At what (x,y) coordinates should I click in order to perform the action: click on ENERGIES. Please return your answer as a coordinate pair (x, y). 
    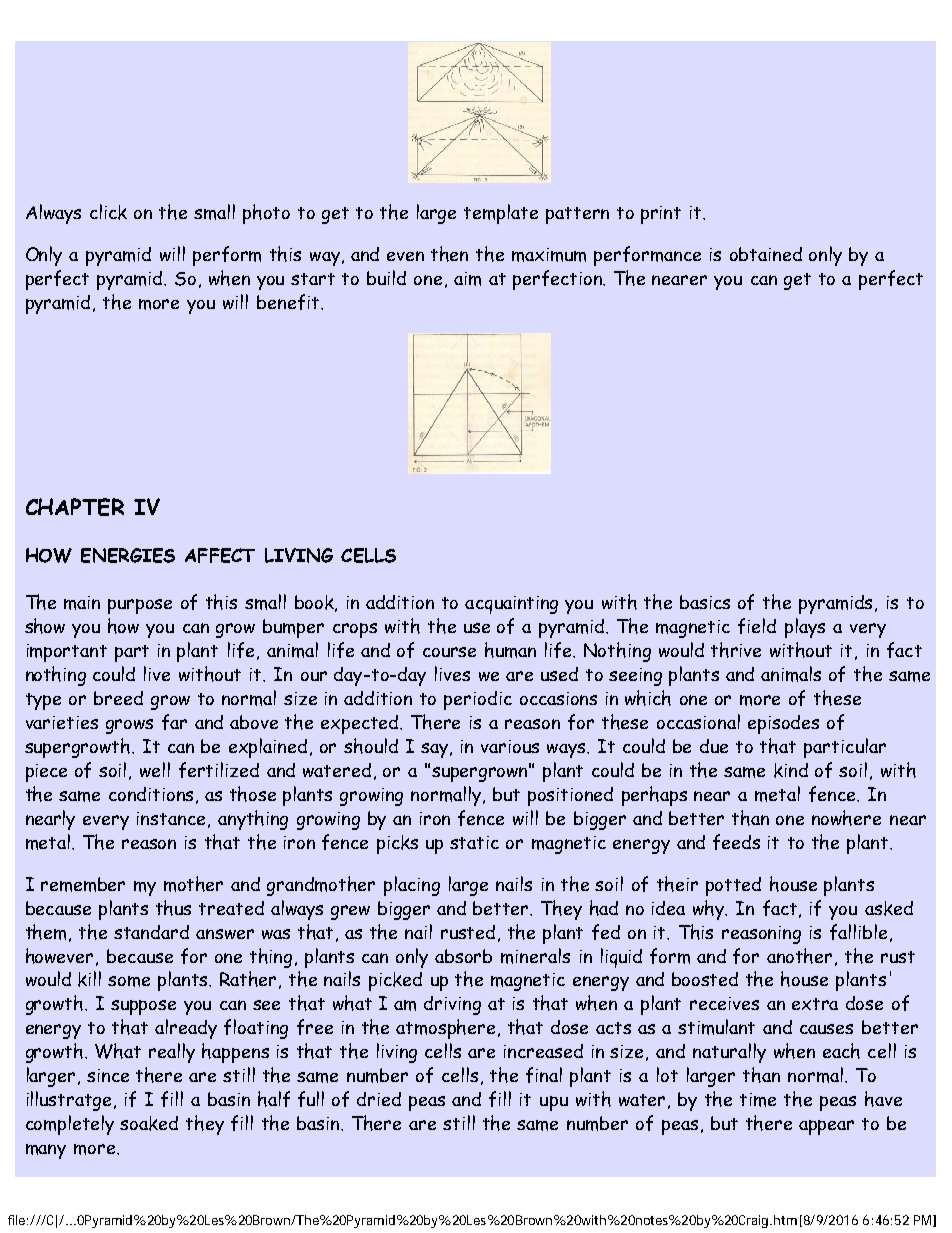
    Looking at the image, I should click on (128, 555).
